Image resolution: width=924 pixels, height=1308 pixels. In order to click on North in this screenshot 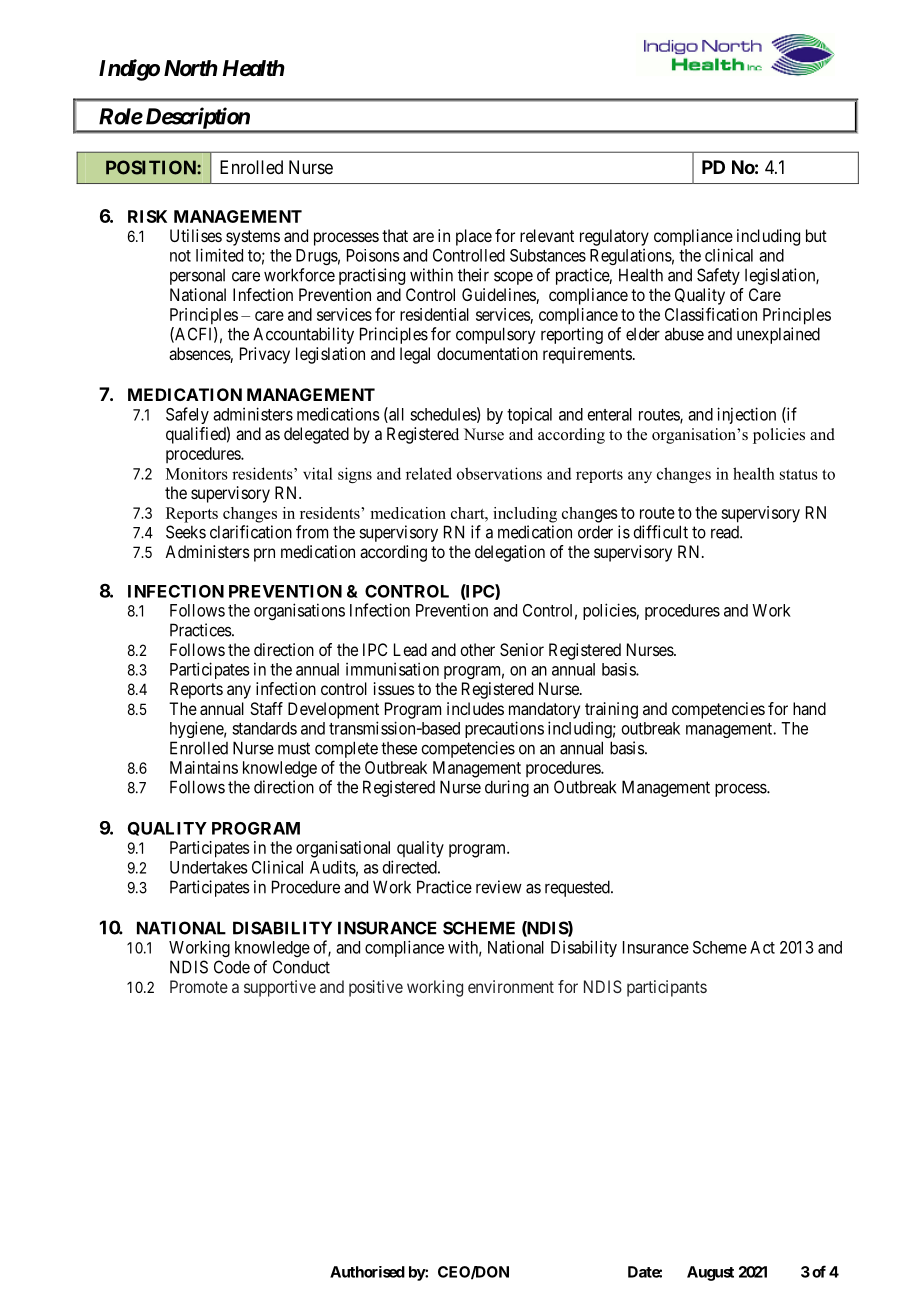, I will do `click(191, 68)`.
